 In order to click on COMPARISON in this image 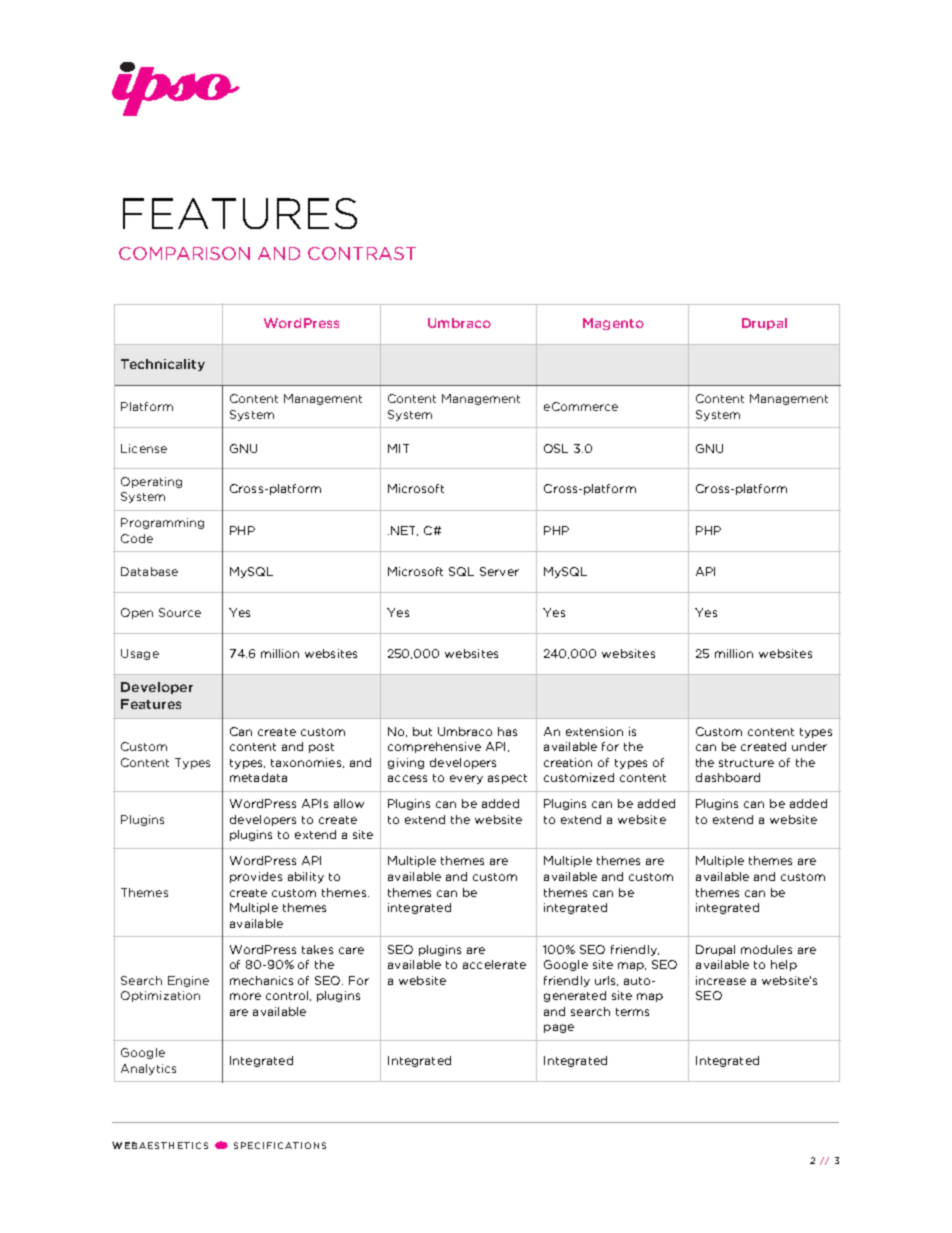, I will do `click(184, 253)`.
